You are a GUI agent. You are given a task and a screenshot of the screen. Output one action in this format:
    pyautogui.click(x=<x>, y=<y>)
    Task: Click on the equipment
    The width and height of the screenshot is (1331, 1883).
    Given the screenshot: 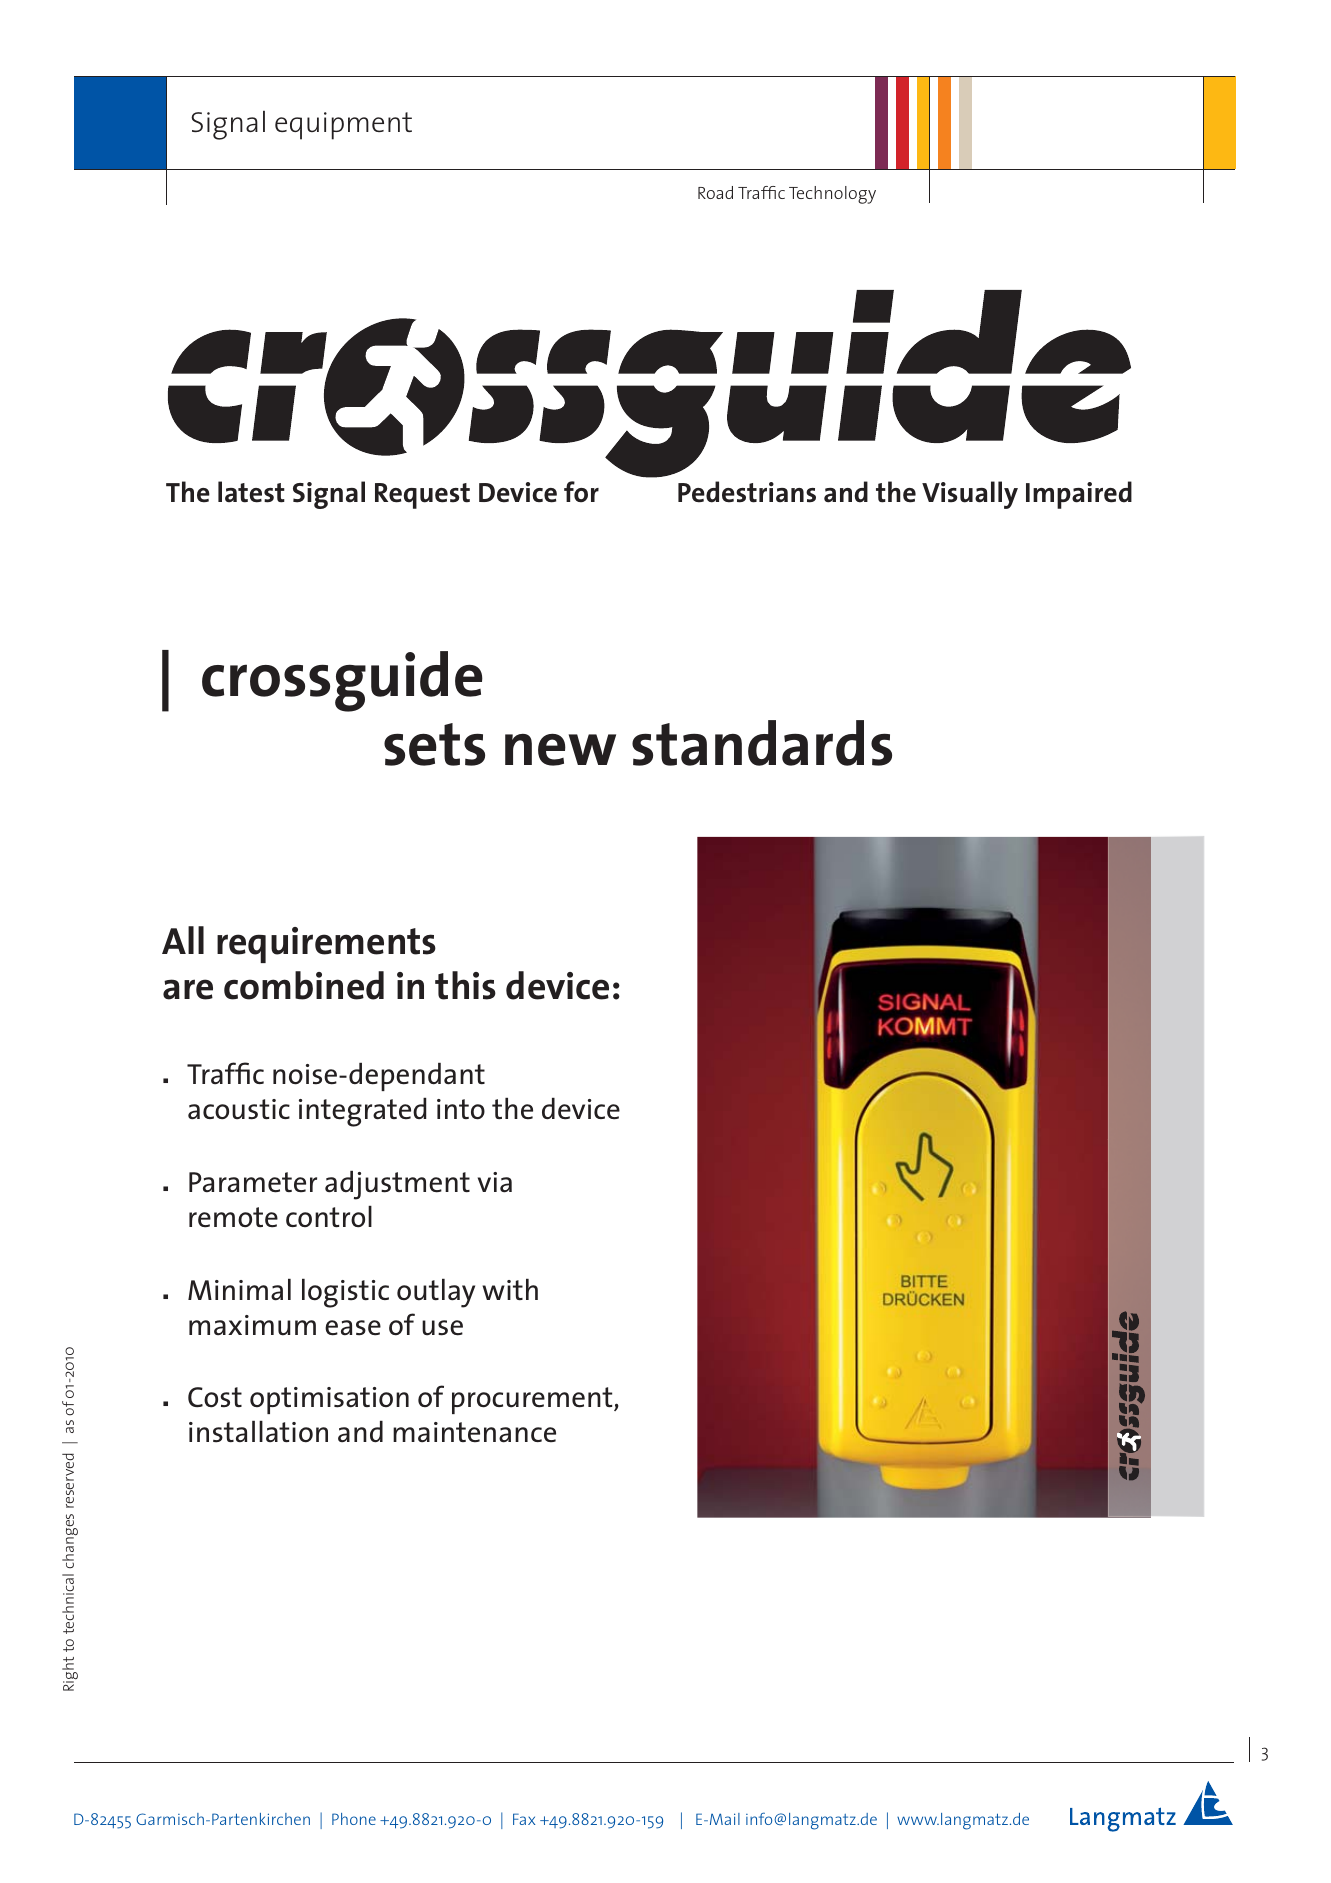 What is the action you would take?
    pyautogui.click(x=343, y=126)
